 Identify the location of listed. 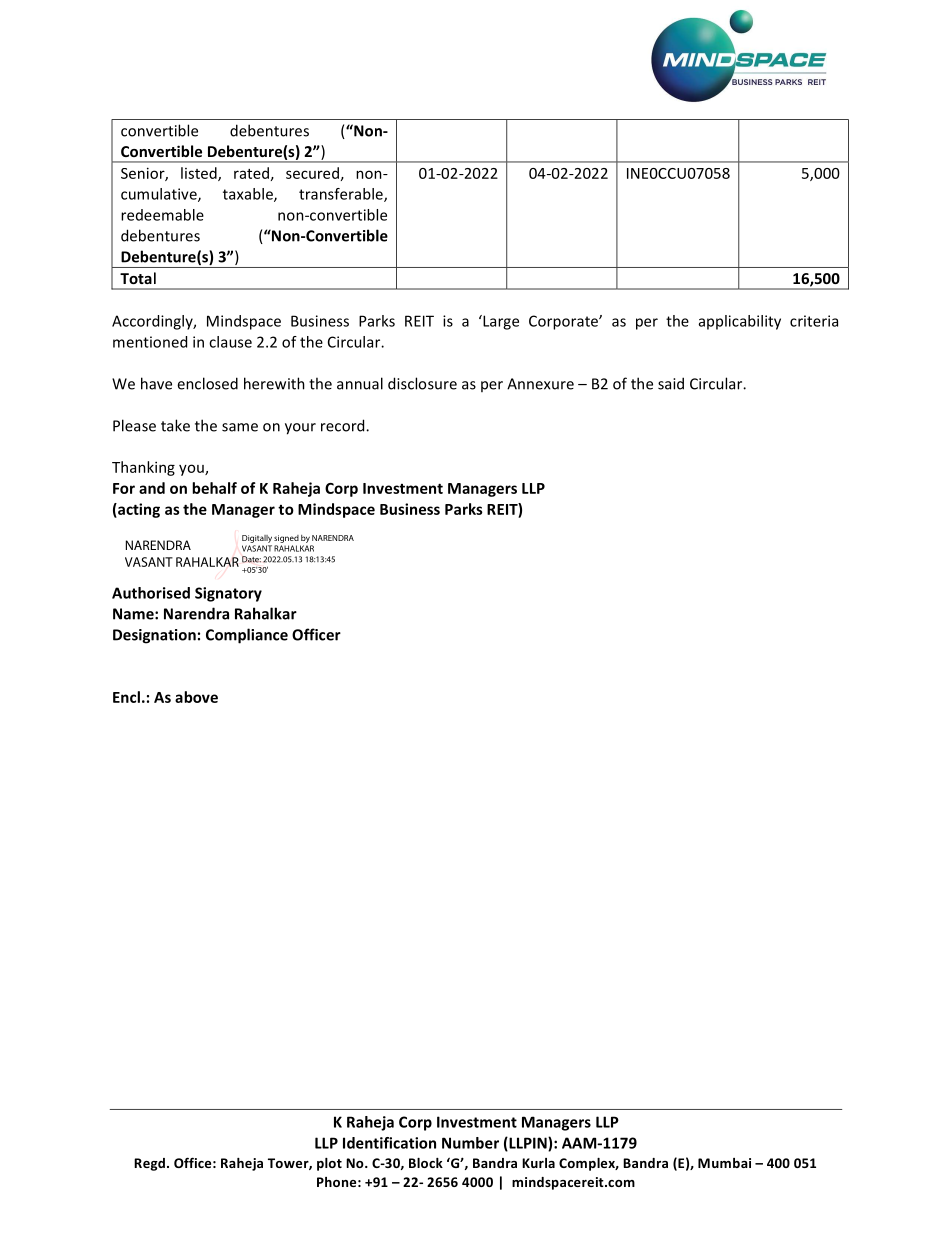
(200, 174).
